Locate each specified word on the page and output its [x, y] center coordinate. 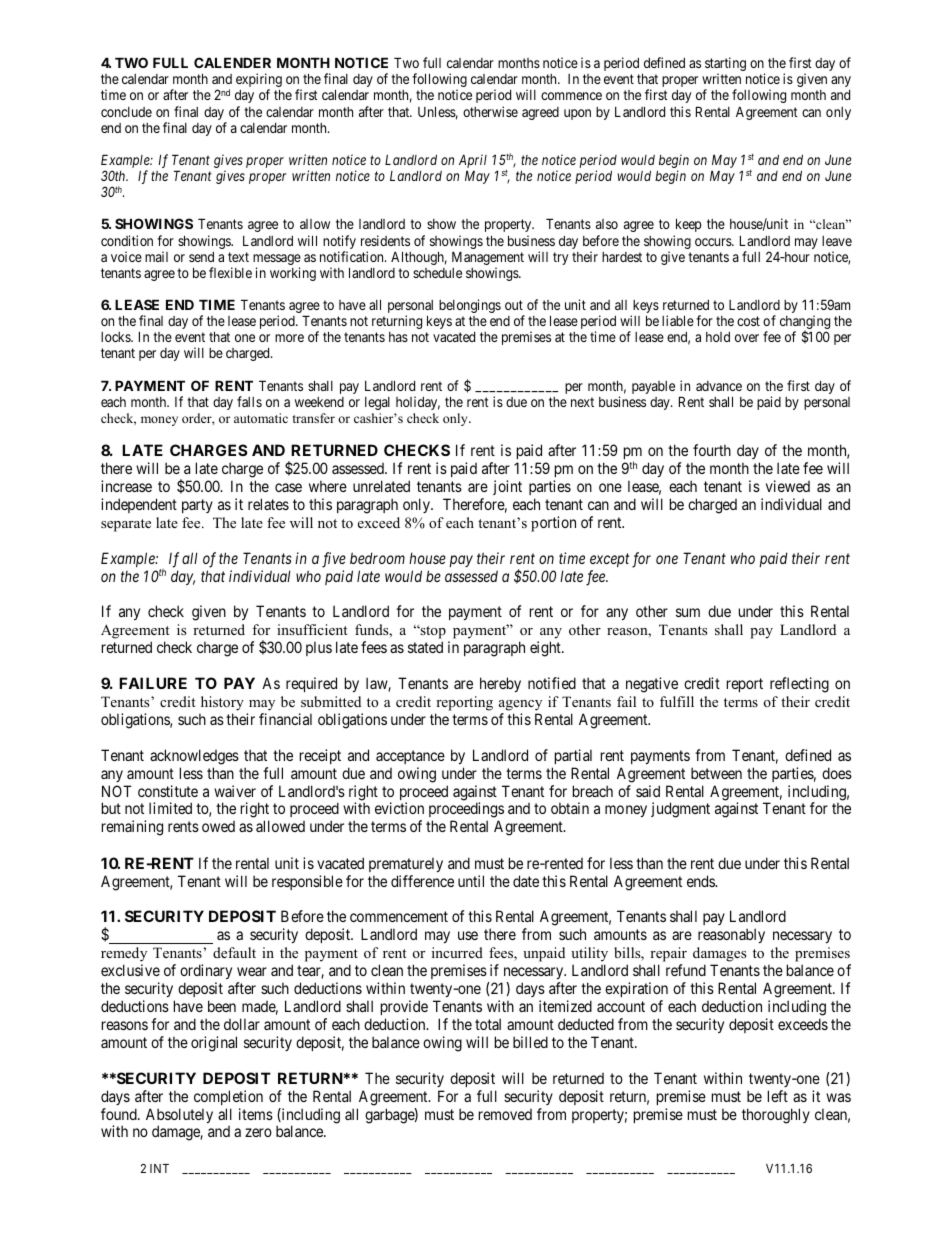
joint [507, 487]
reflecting [799, 685]
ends [702, 881]
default [234, 952]
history [222, 703]
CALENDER [232, 62]
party [197, 506]
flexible [230, 272]
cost [748, 321]
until [471, 881]
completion [228, 1097]
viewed [788, 486]
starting [725, 65]
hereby [500, 684]
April [473, 161]
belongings [470, 306]
